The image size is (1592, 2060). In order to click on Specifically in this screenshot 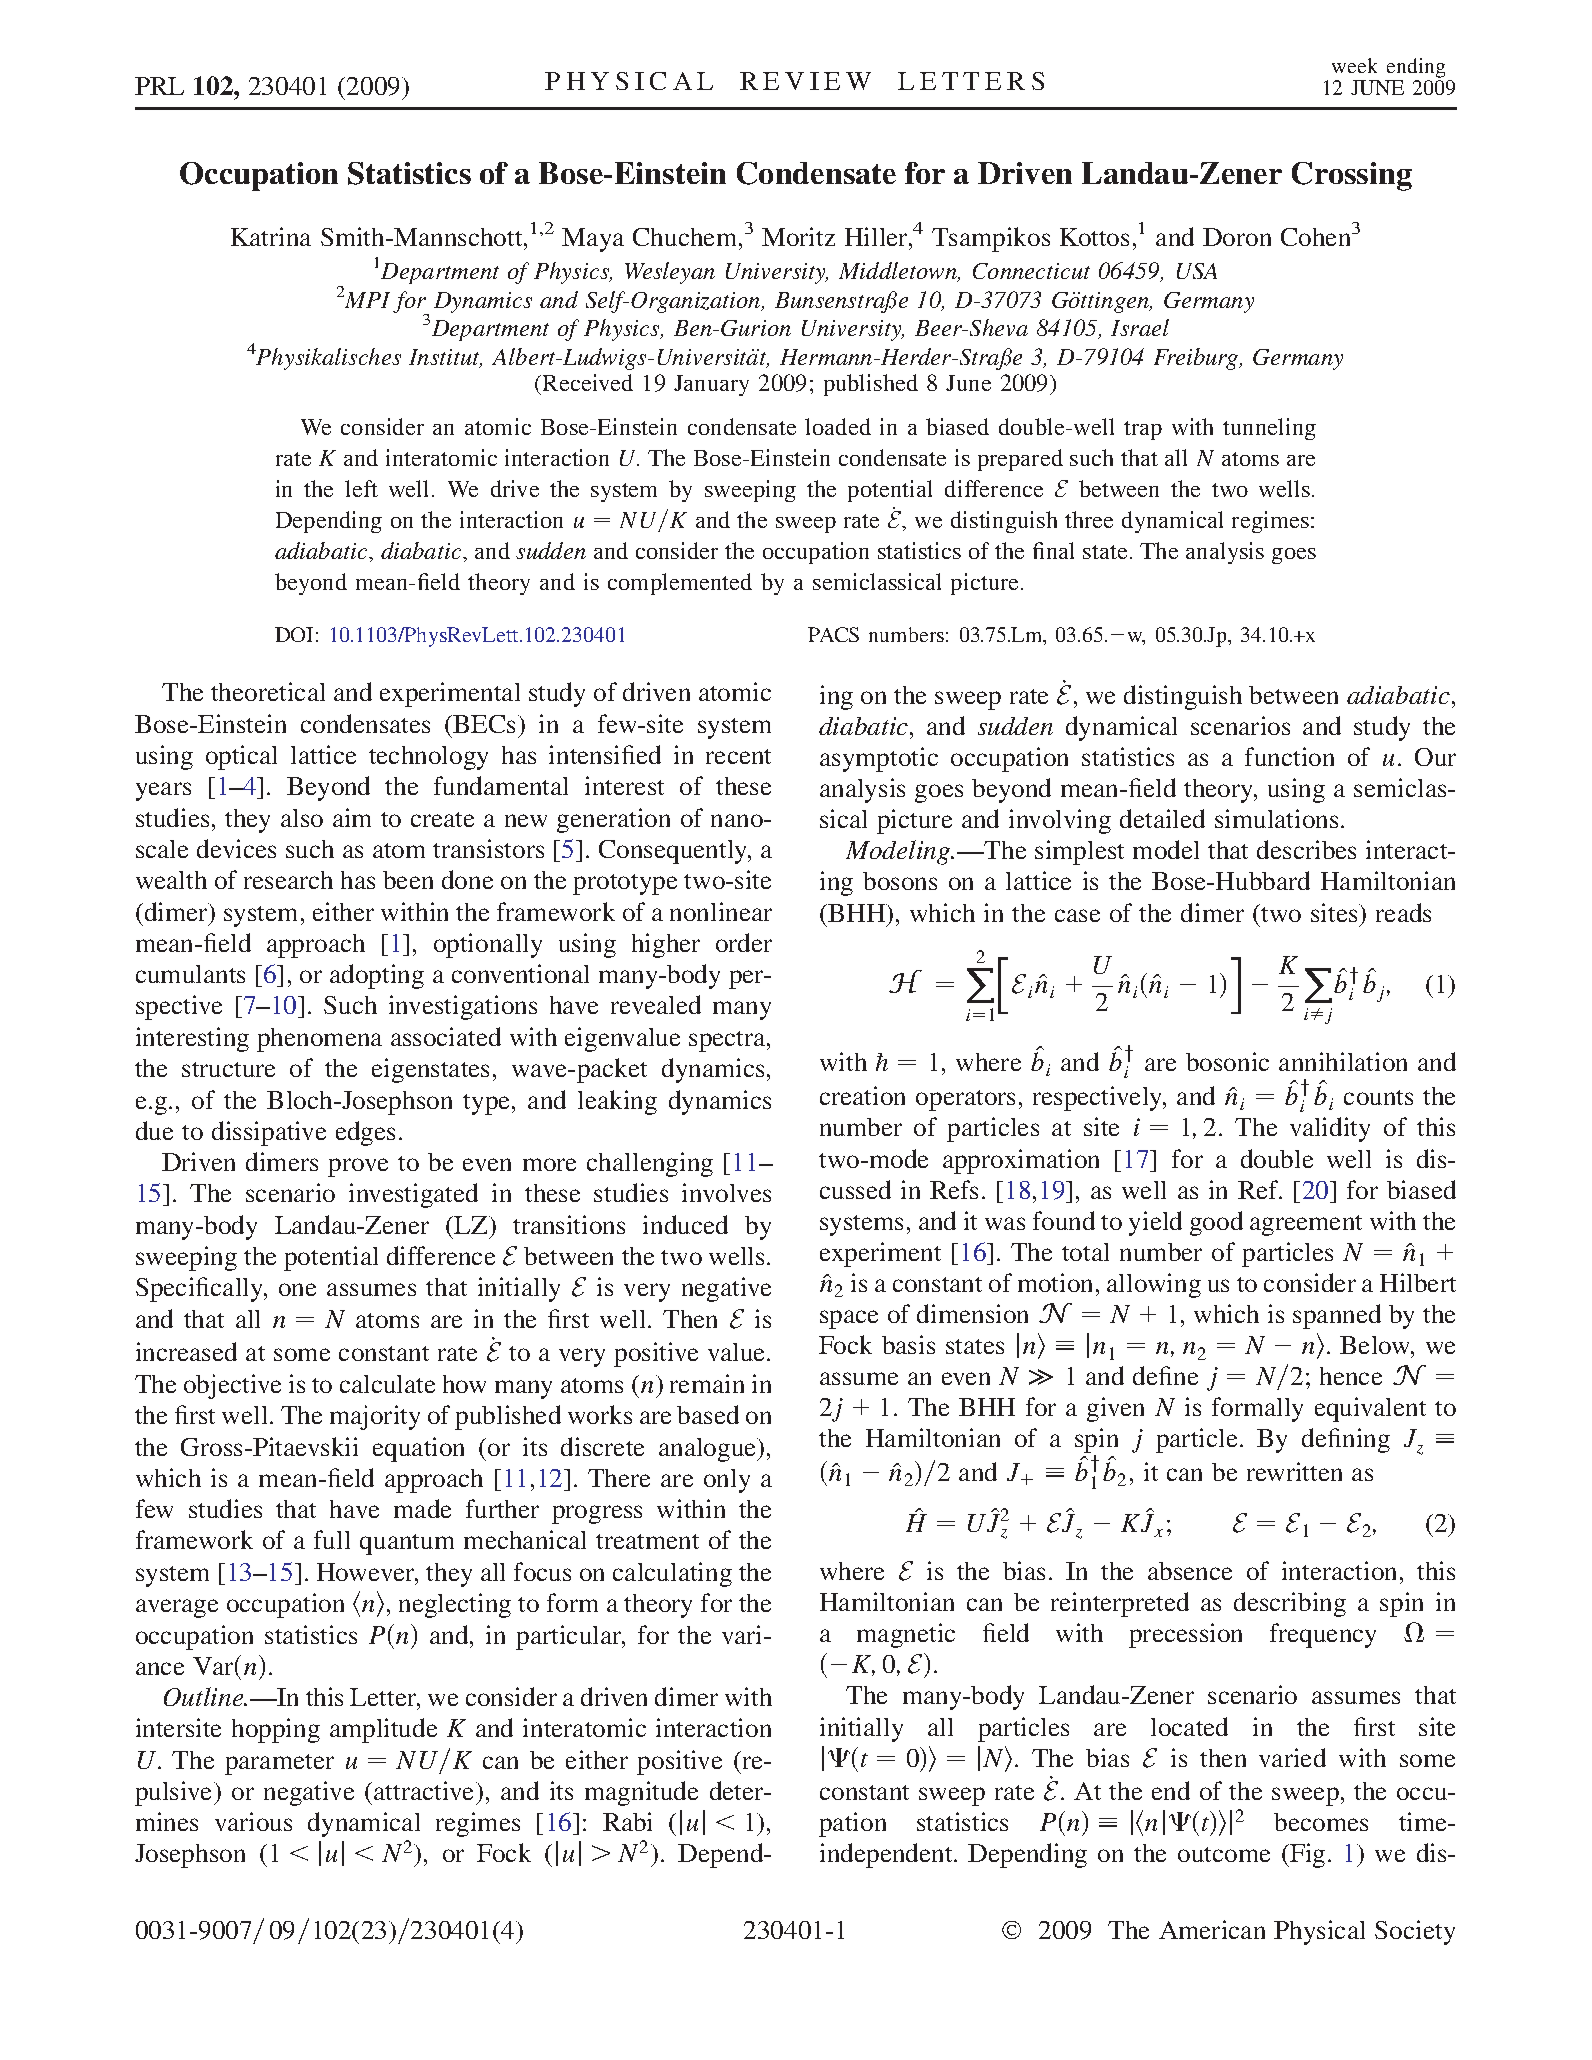, I will do `click(201, 1289)`.
